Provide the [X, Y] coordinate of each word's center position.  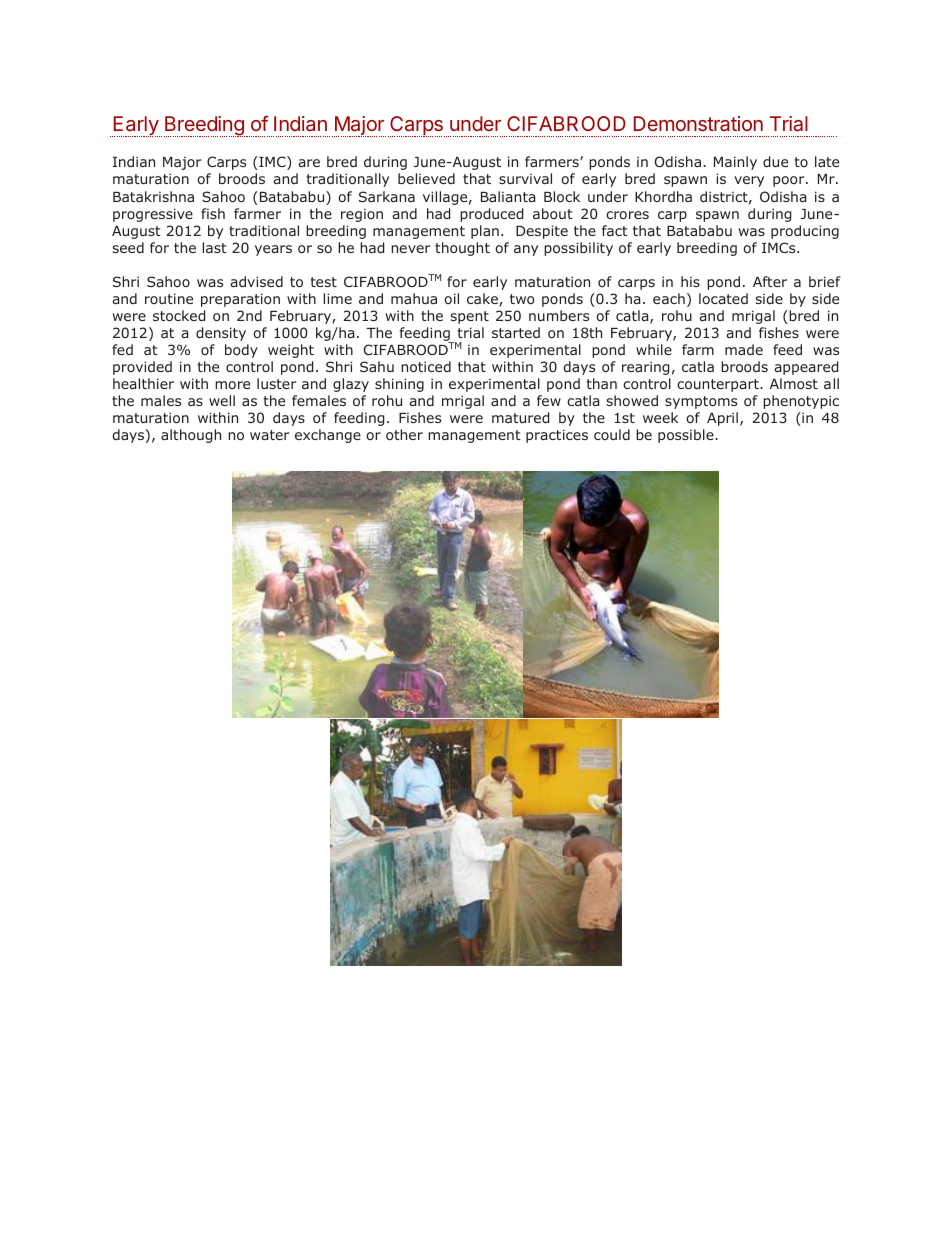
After [770, 281]
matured [520, 417]
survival [525, 178]
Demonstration [698, 123]
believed [426, 178]
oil [451, 298]
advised [256, 281]
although [191, 436]
